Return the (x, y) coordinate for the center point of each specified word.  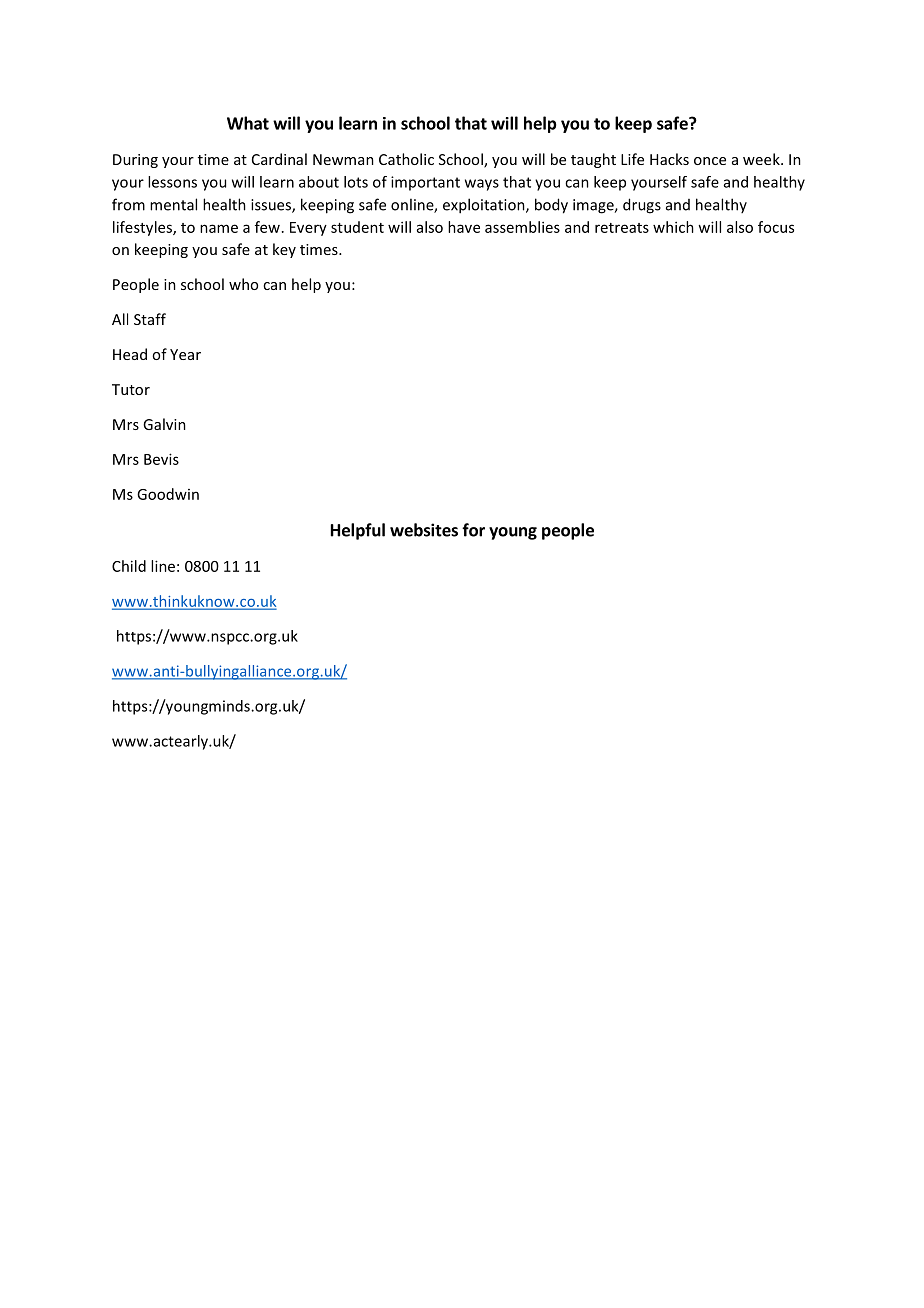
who (243, 284)
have (464, 227)
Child (129, 566)
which (673, 227)
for (473, 530)
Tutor (131, 389)
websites (424, 530)
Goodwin (168, 494)
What (248, 123)
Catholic (406, 159)
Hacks (669, 159)
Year (185, 354)
